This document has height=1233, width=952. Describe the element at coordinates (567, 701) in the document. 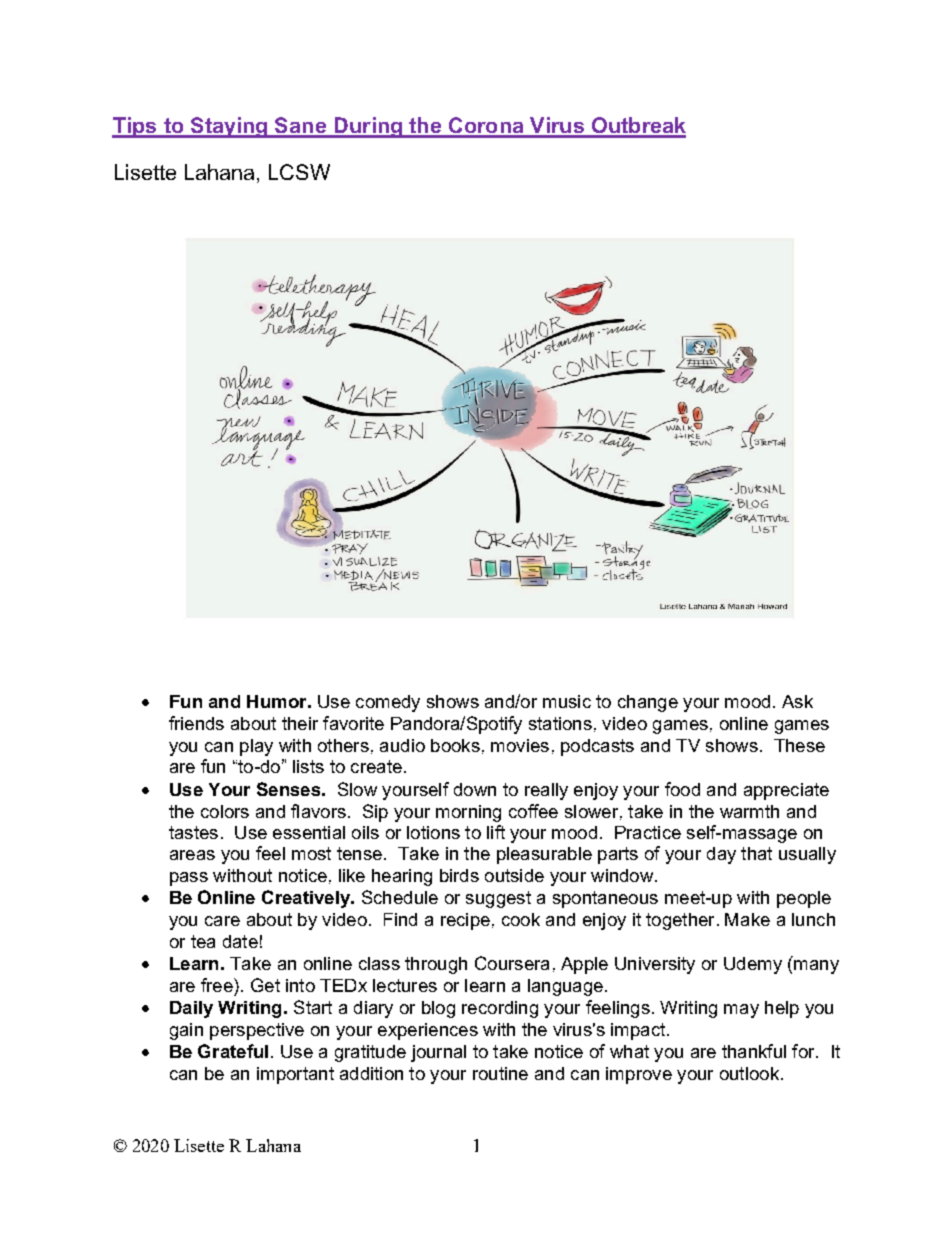

I see `music` at that location.
